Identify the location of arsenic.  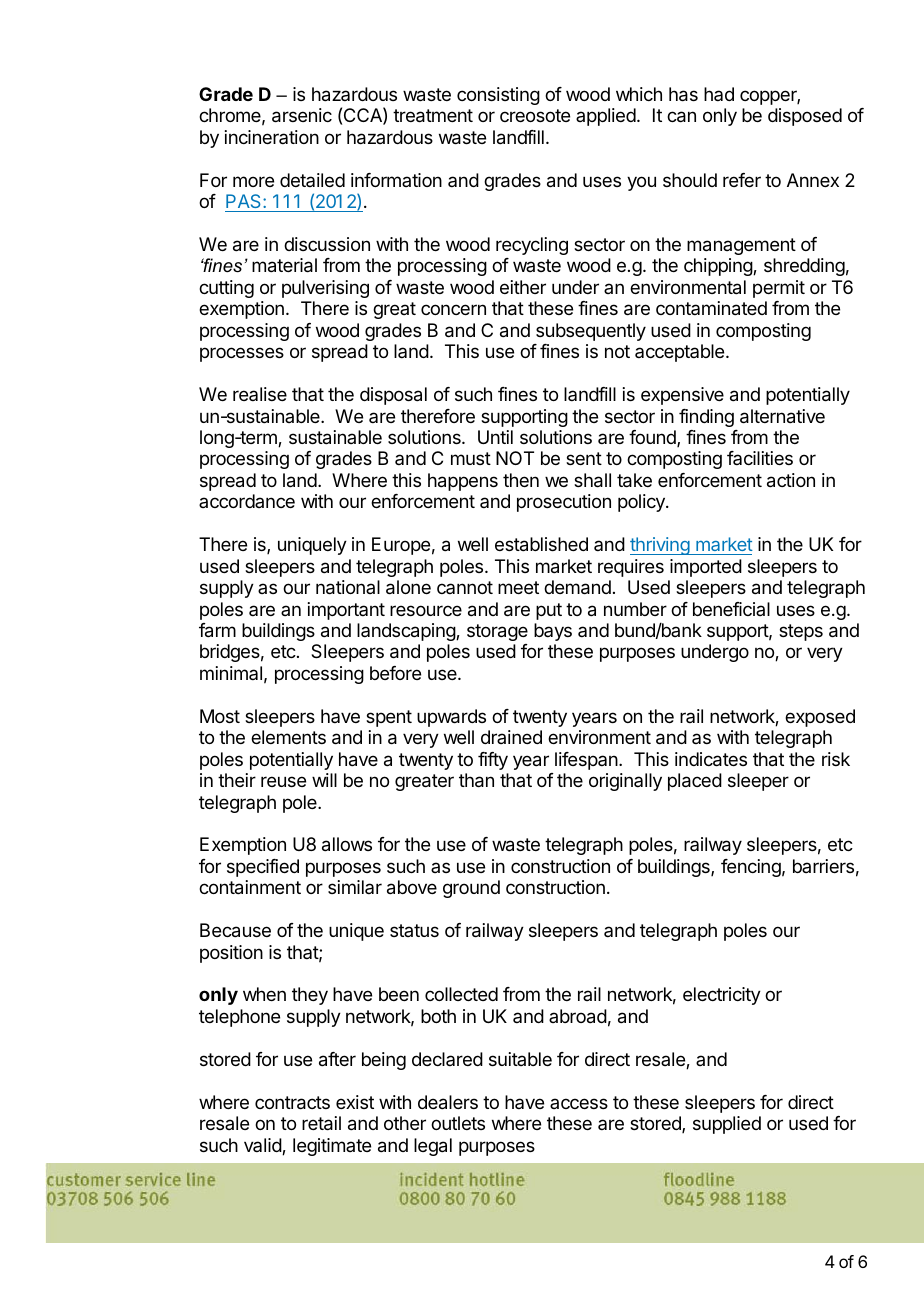
(302, 115).
